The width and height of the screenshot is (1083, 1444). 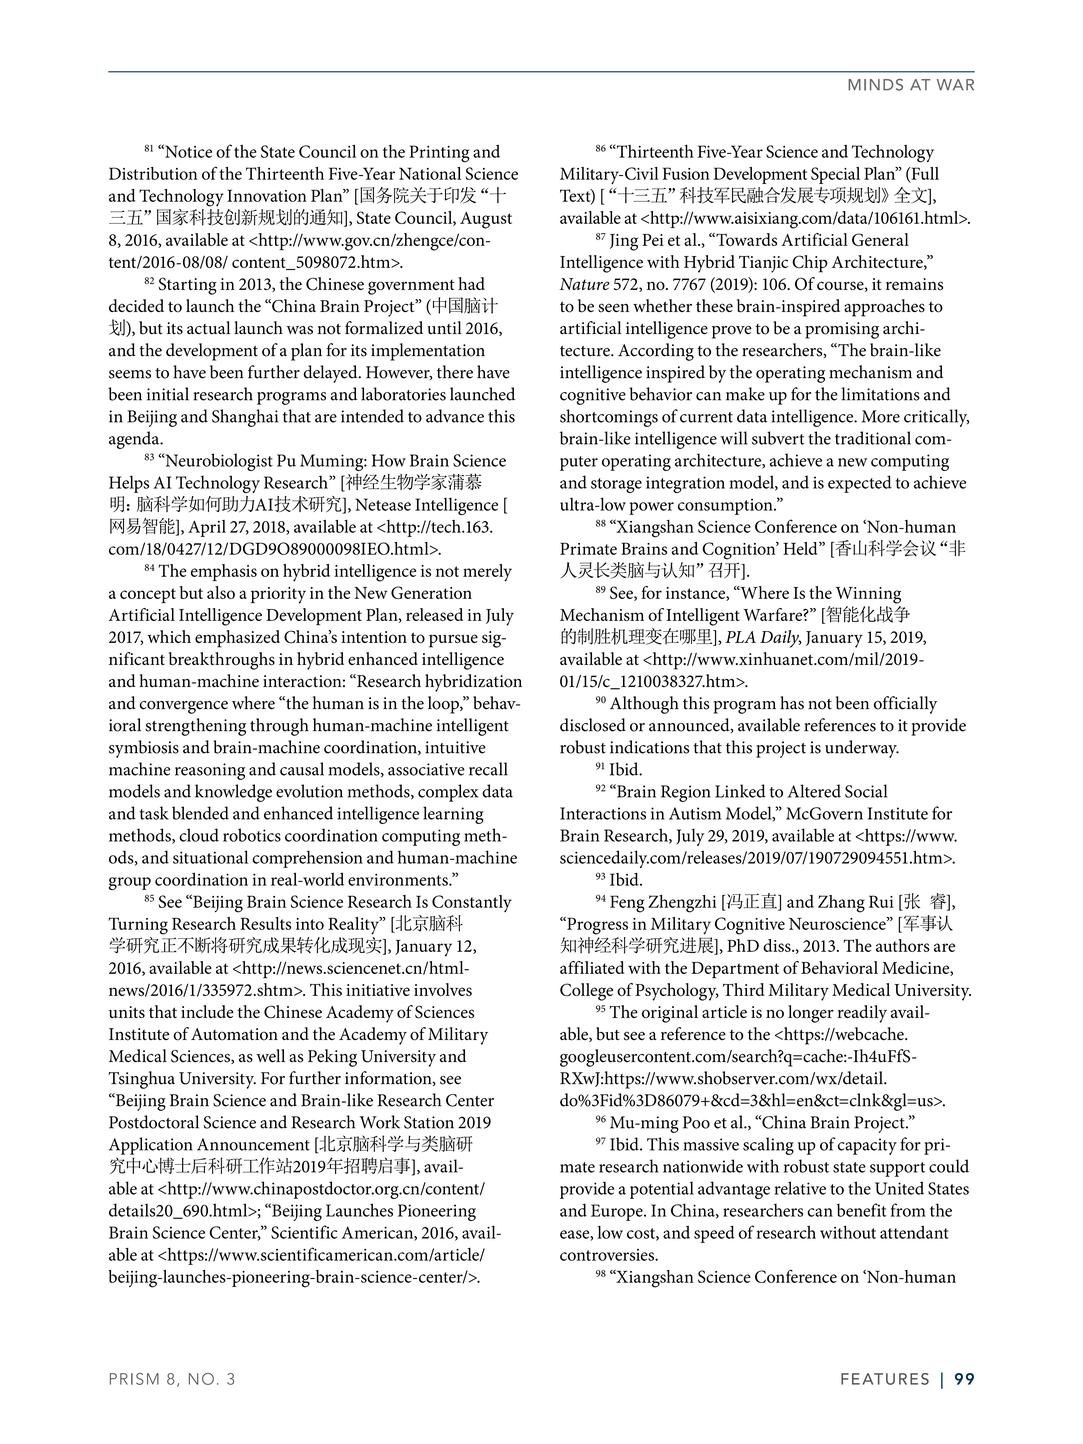 What do you see at coordinates (134, 1379) in the screenshot?
I see `PRISM` at bounding box center [134, 1379].
